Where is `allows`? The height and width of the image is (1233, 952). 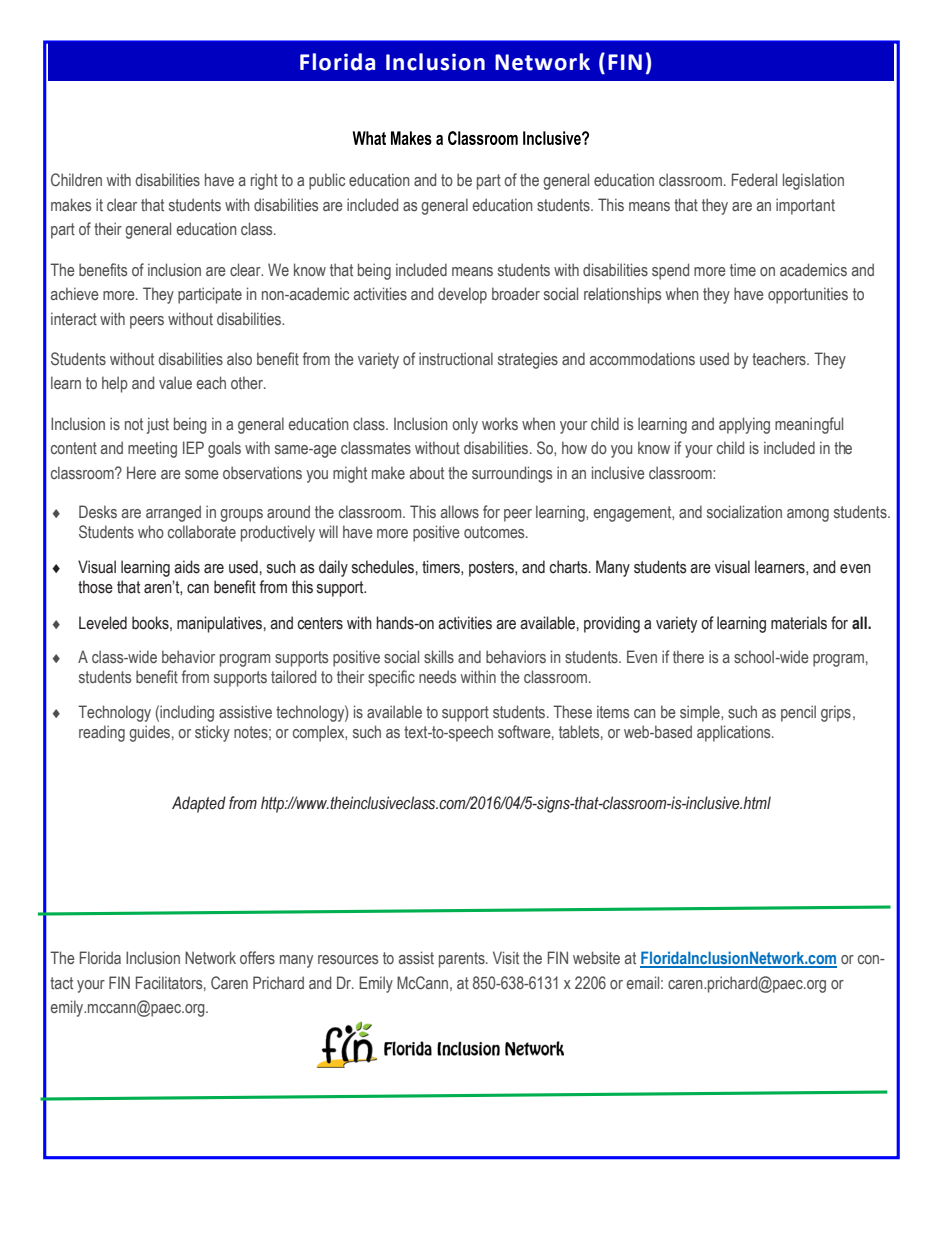 allows is located at coordinates (460, 511).
